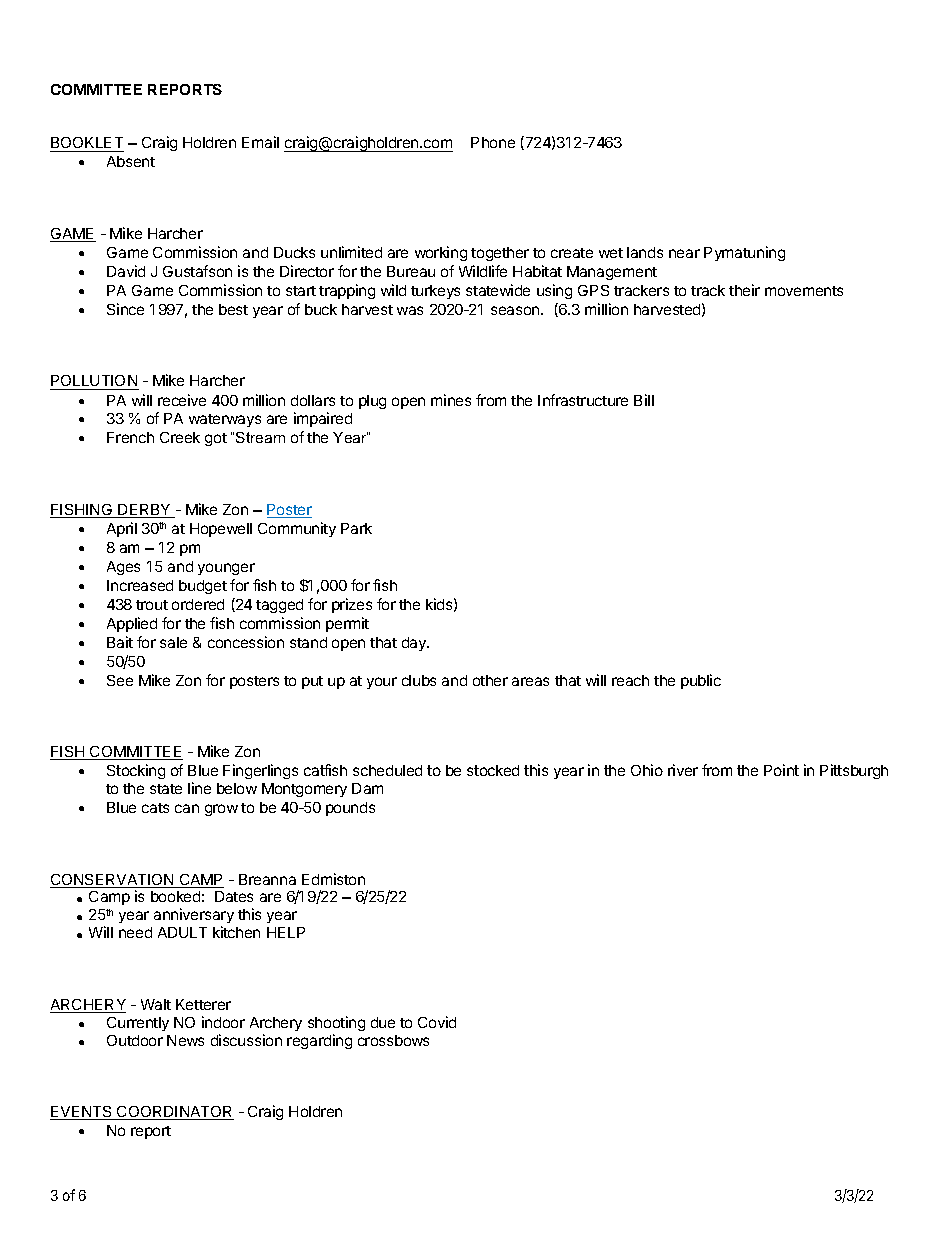 Image resolution: width=952 pixels, height=1233 pixels. I want to click on Phone, so click(493, 142).
